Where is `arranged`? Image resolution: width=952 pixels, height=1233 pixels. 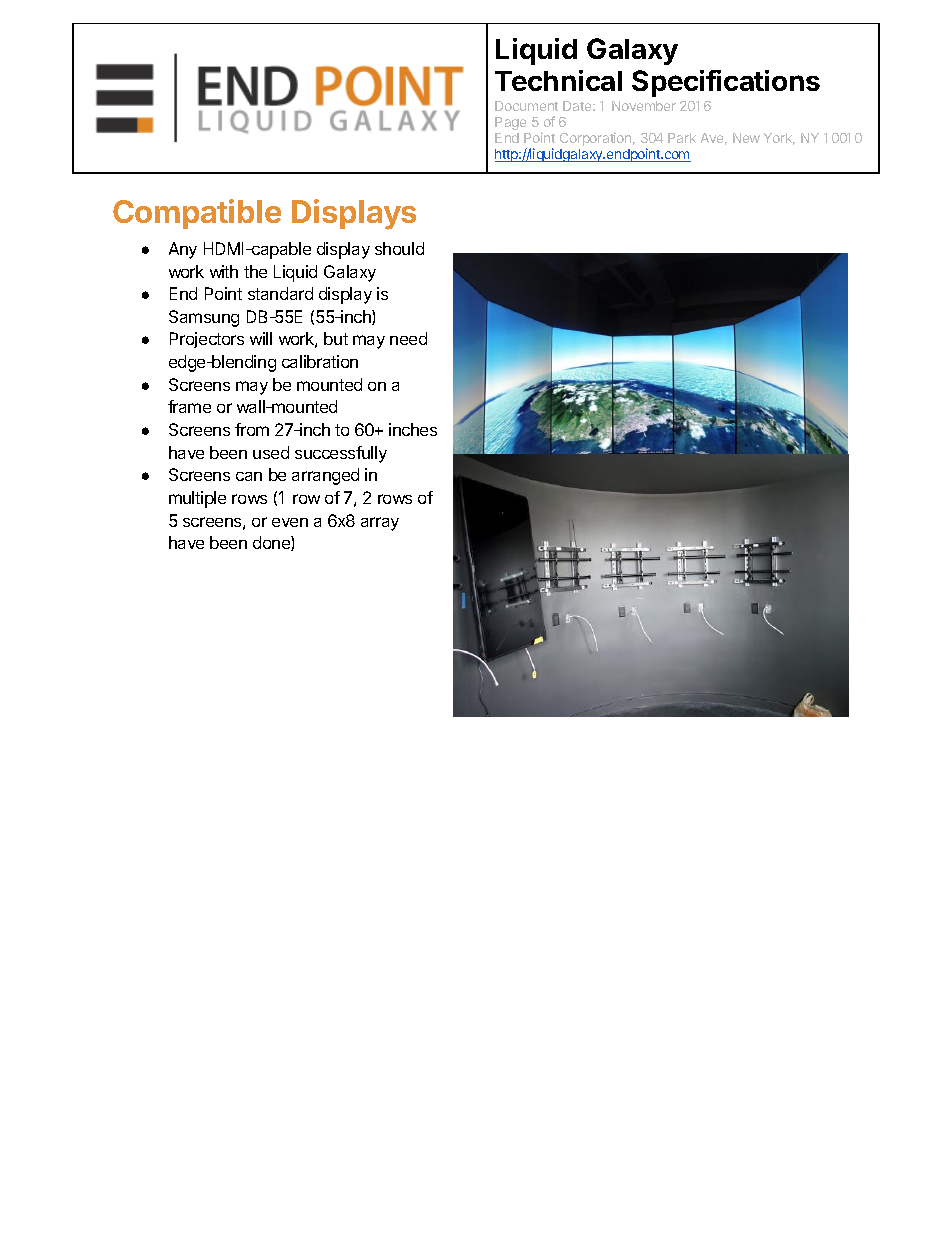 arranged is located at coordinates (325, 476).
